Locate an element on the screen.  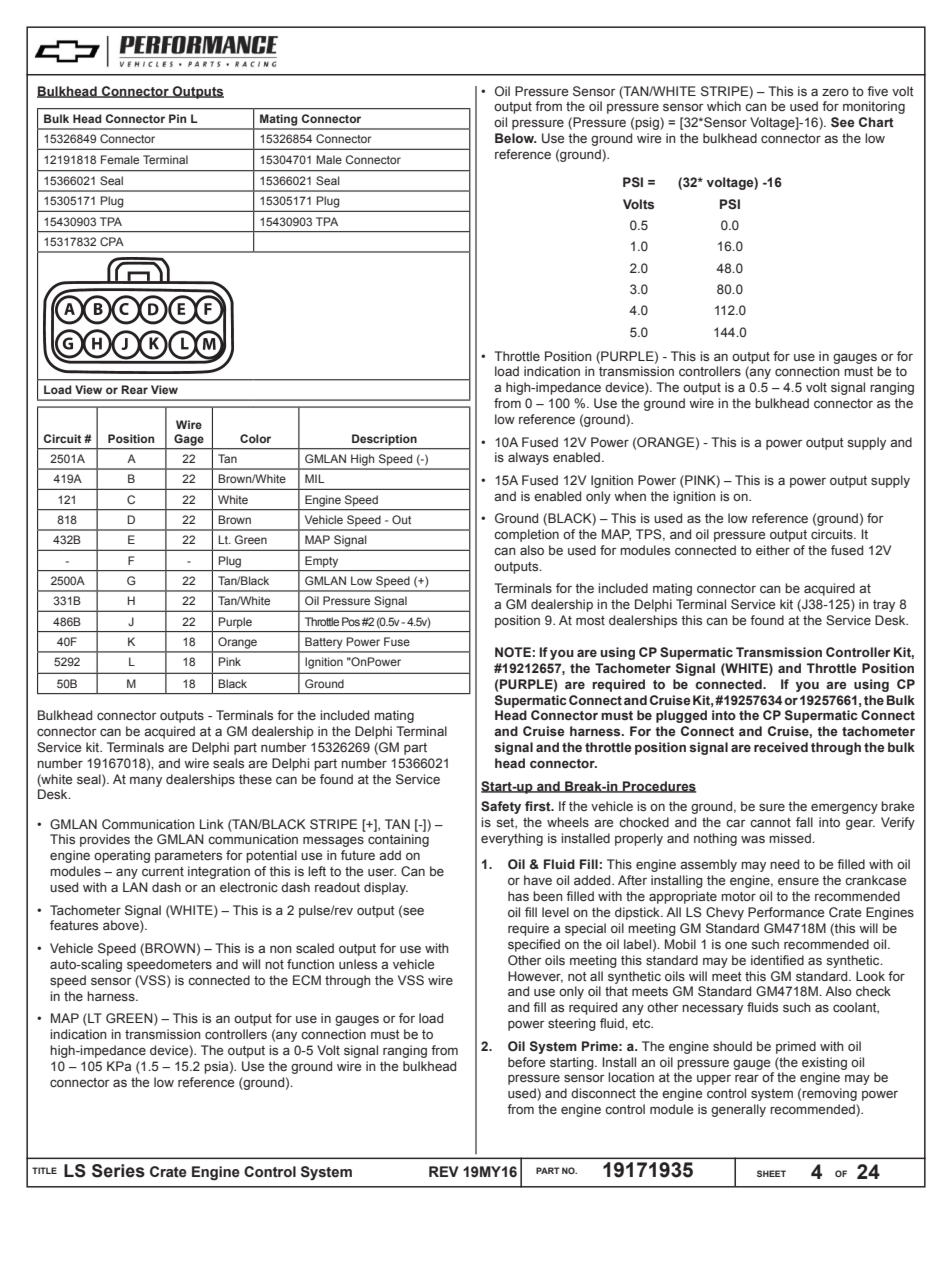
Empty is located at coordinates (321, 562).
